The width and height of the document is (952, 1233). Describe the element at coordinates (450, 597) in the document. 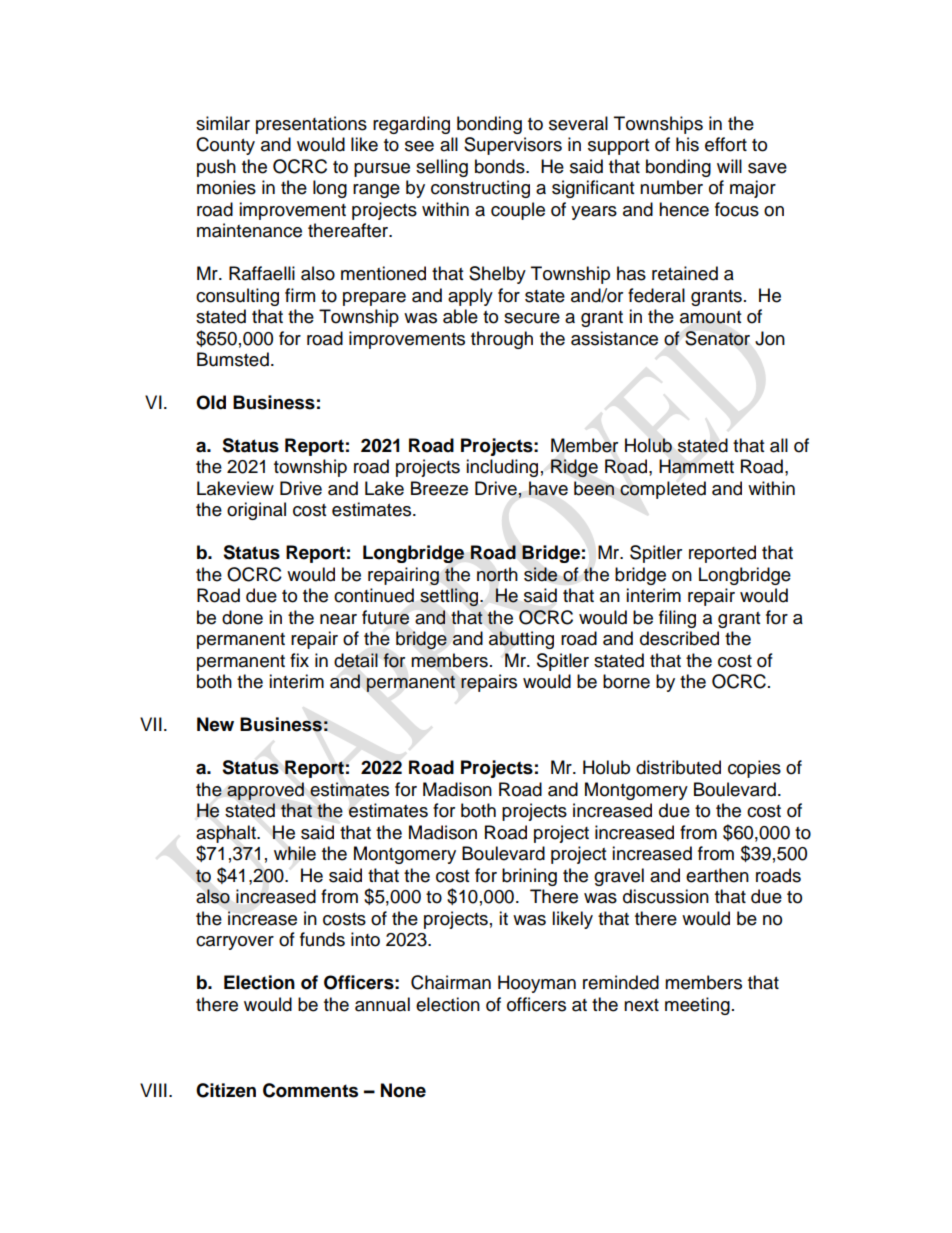

I see `settling` at that location.
